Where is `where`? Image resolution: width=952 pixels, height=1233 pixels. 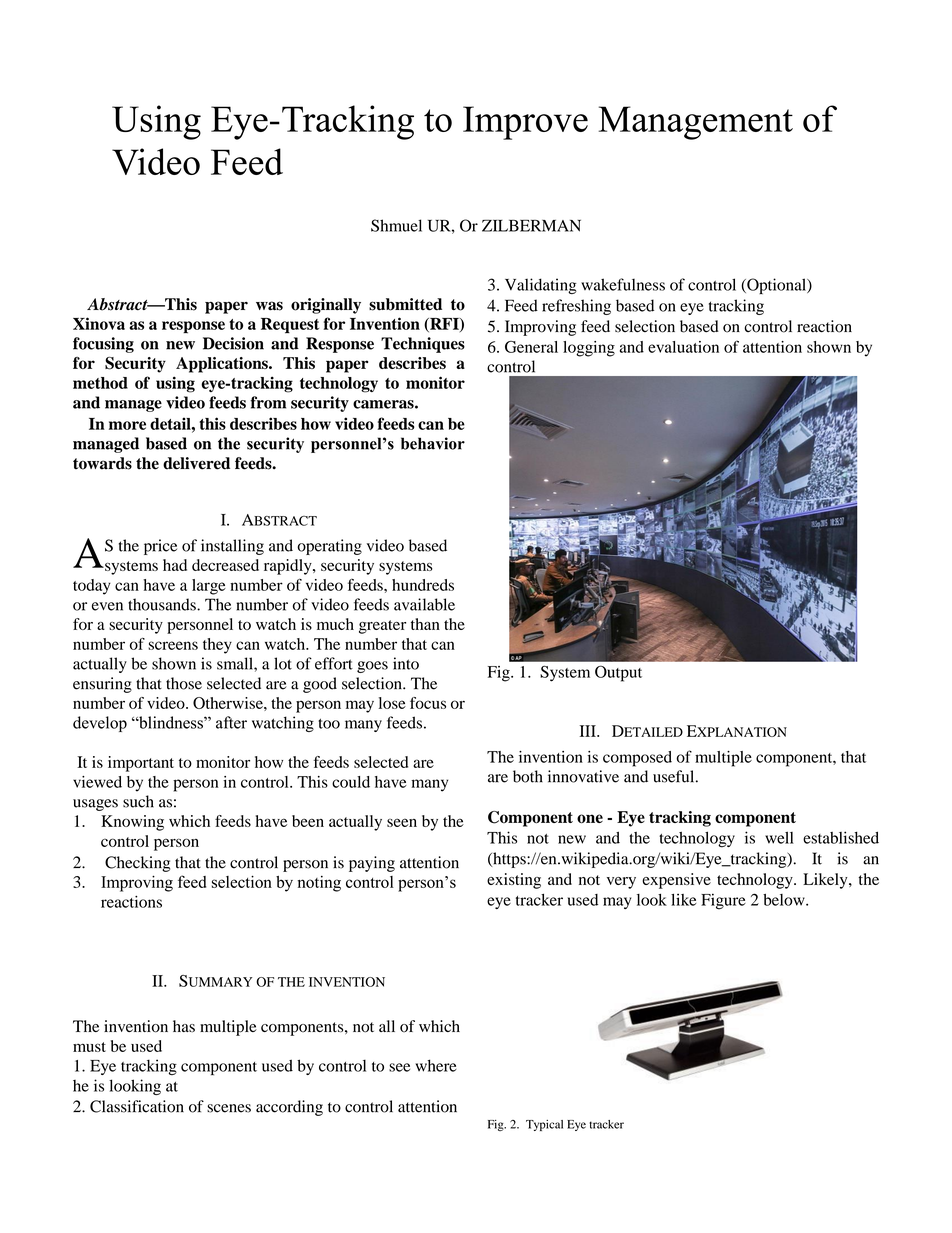
where is located at coordinates (436, 1065).
